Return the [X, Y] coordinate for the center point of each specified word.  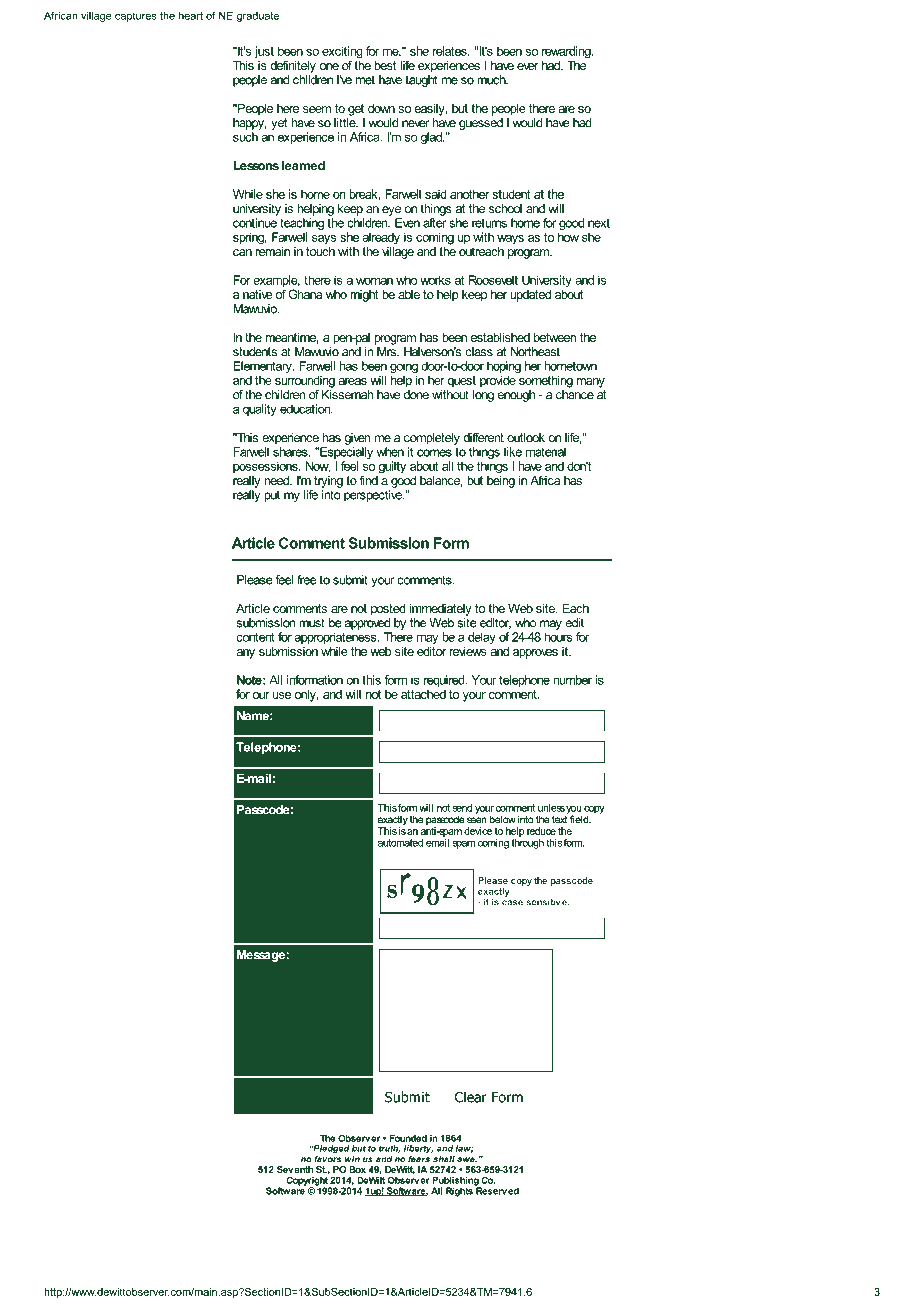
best [385, 65]
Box [358, 1169]
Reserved [496, 1190]
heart [190, 16]
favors [327, 1159]
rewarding [567, 53]
